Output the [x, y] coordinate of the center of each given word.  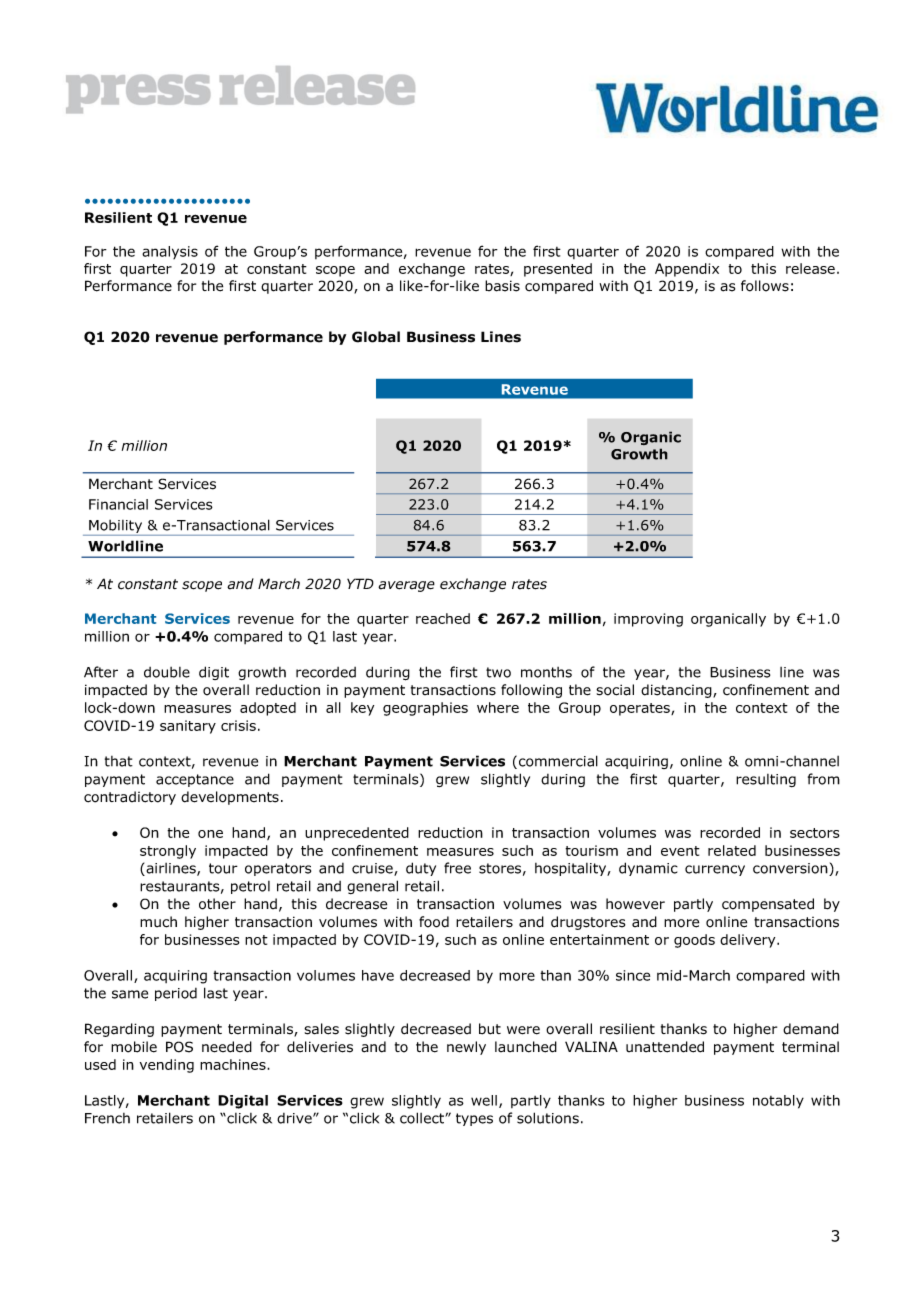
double [167, 672]
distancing [677, 691]
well [484, 1100]
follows [765, 286]
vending [167, 1066]
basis [502, 286]
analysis [170, 252]
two [498, 672]
